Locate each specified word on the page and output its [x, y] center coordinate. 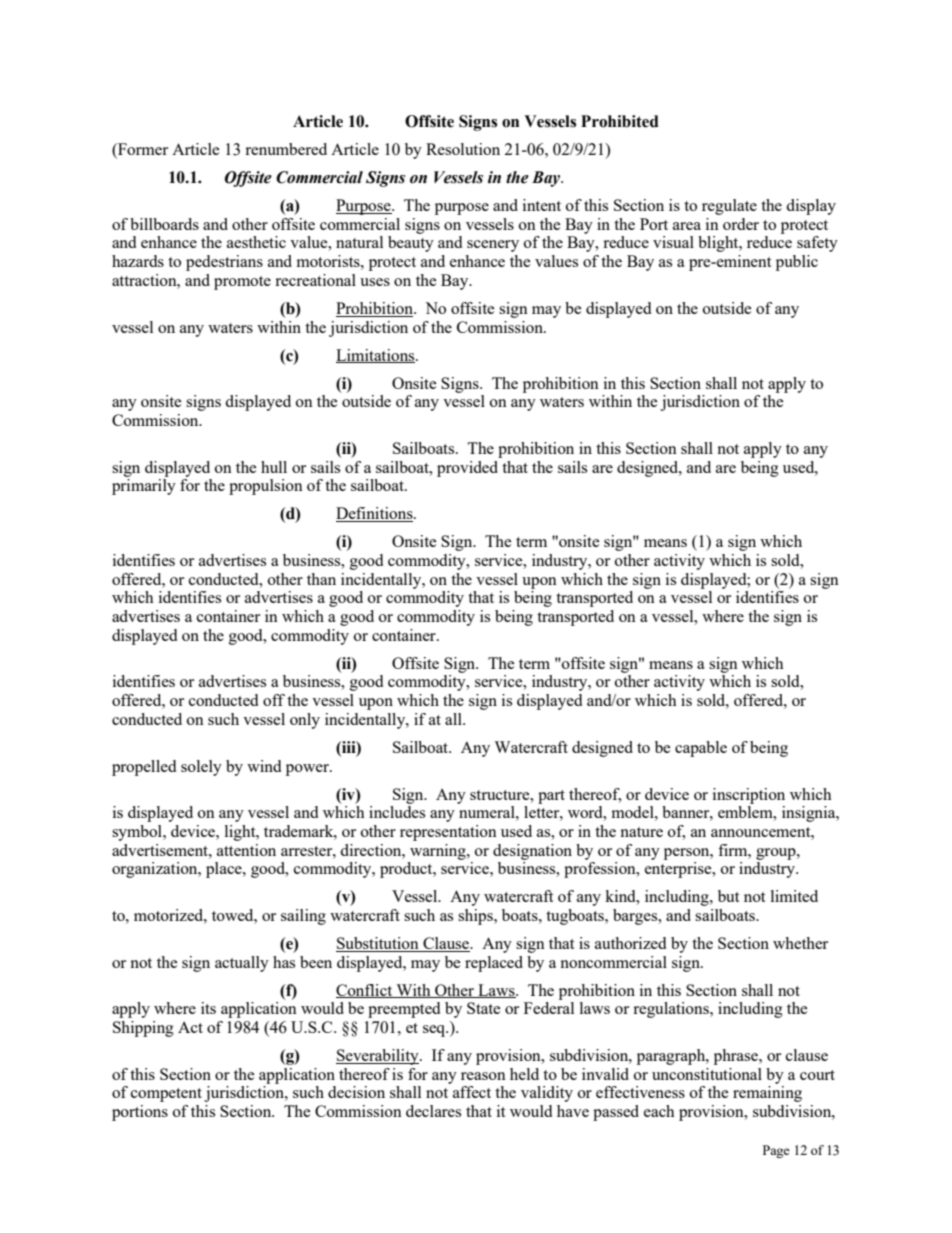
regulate [729, 207]
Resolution [463, 149]
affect [472, 1092]
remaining [767, 1094]
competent [166, 1095]
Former [142, 150]
